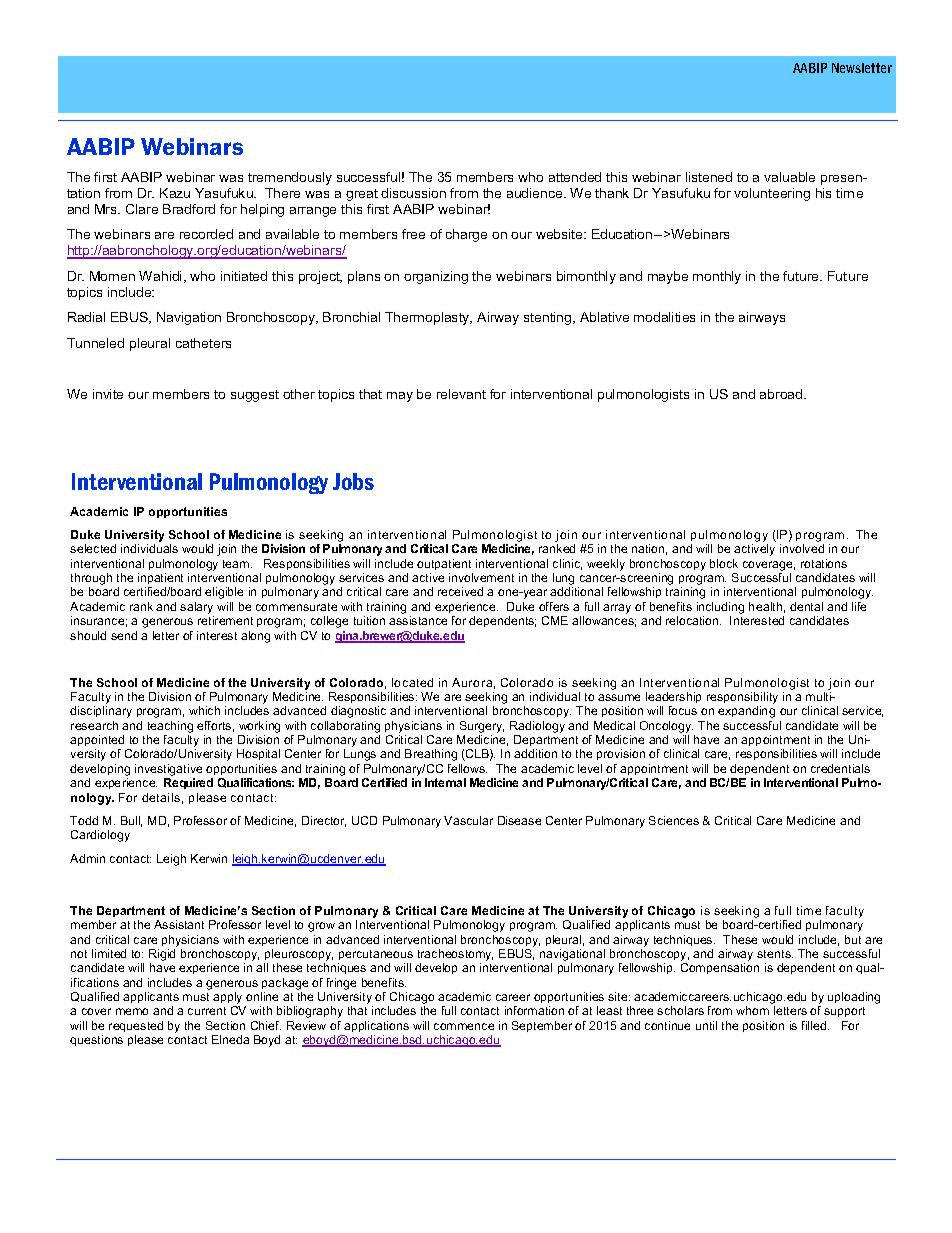 The width and height of the document is (952, 1233). I want to click on Required, so click(188, 783).
